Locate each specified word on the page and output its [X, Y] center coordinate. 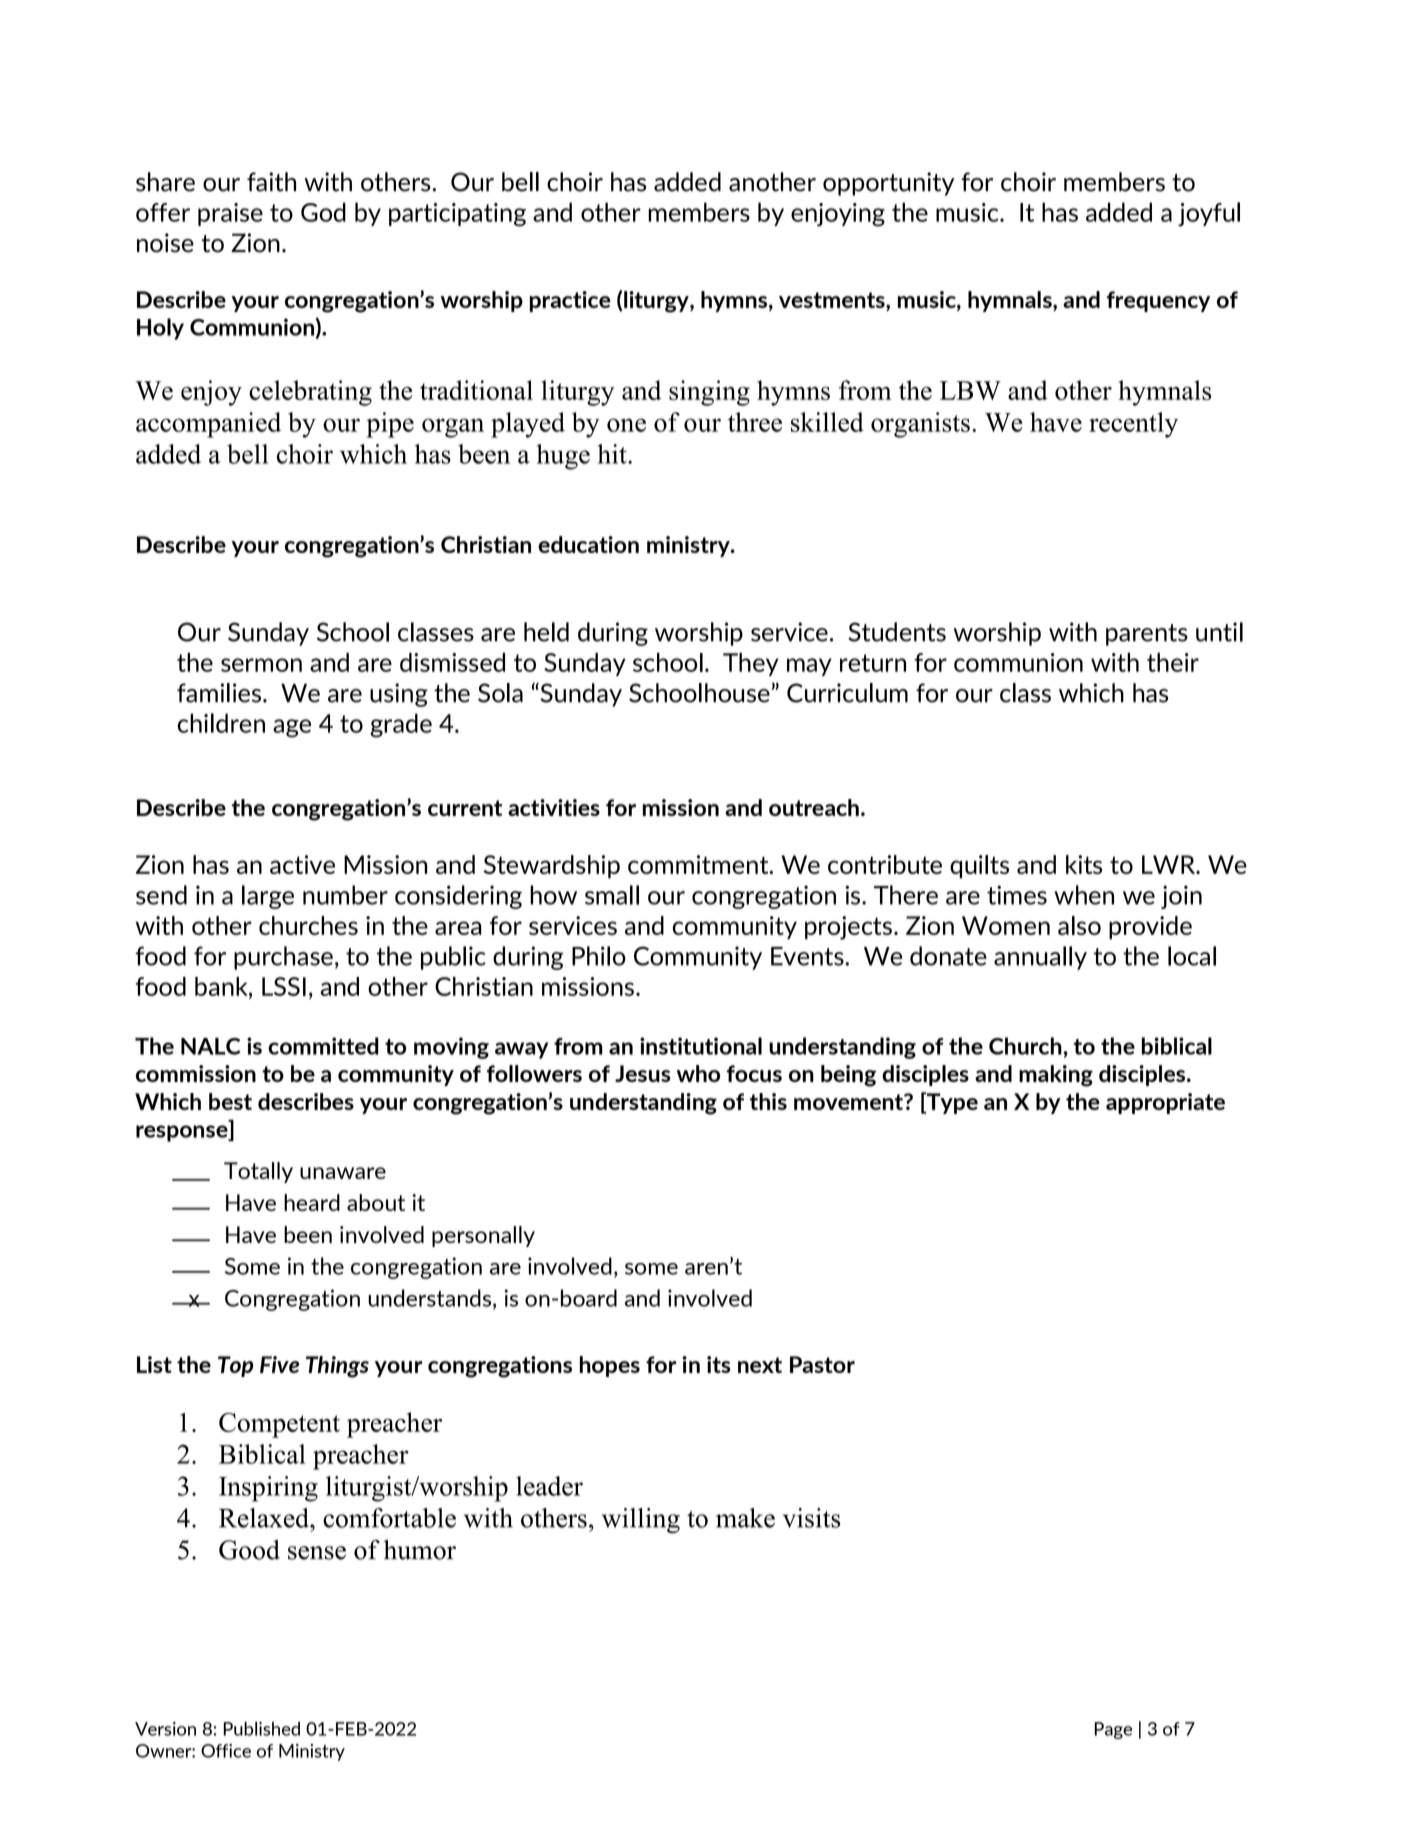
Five [279, 1364]
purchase [283, 958]
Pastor [822, 1364]
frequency [1158, 301]
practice [570, 301]
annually [1040, 958]
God [323, 212]
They [751, 664]
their [1173, 662]
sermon [261, 665]
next [760, 1365]
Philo [599, 956]
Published [261, 1729]
